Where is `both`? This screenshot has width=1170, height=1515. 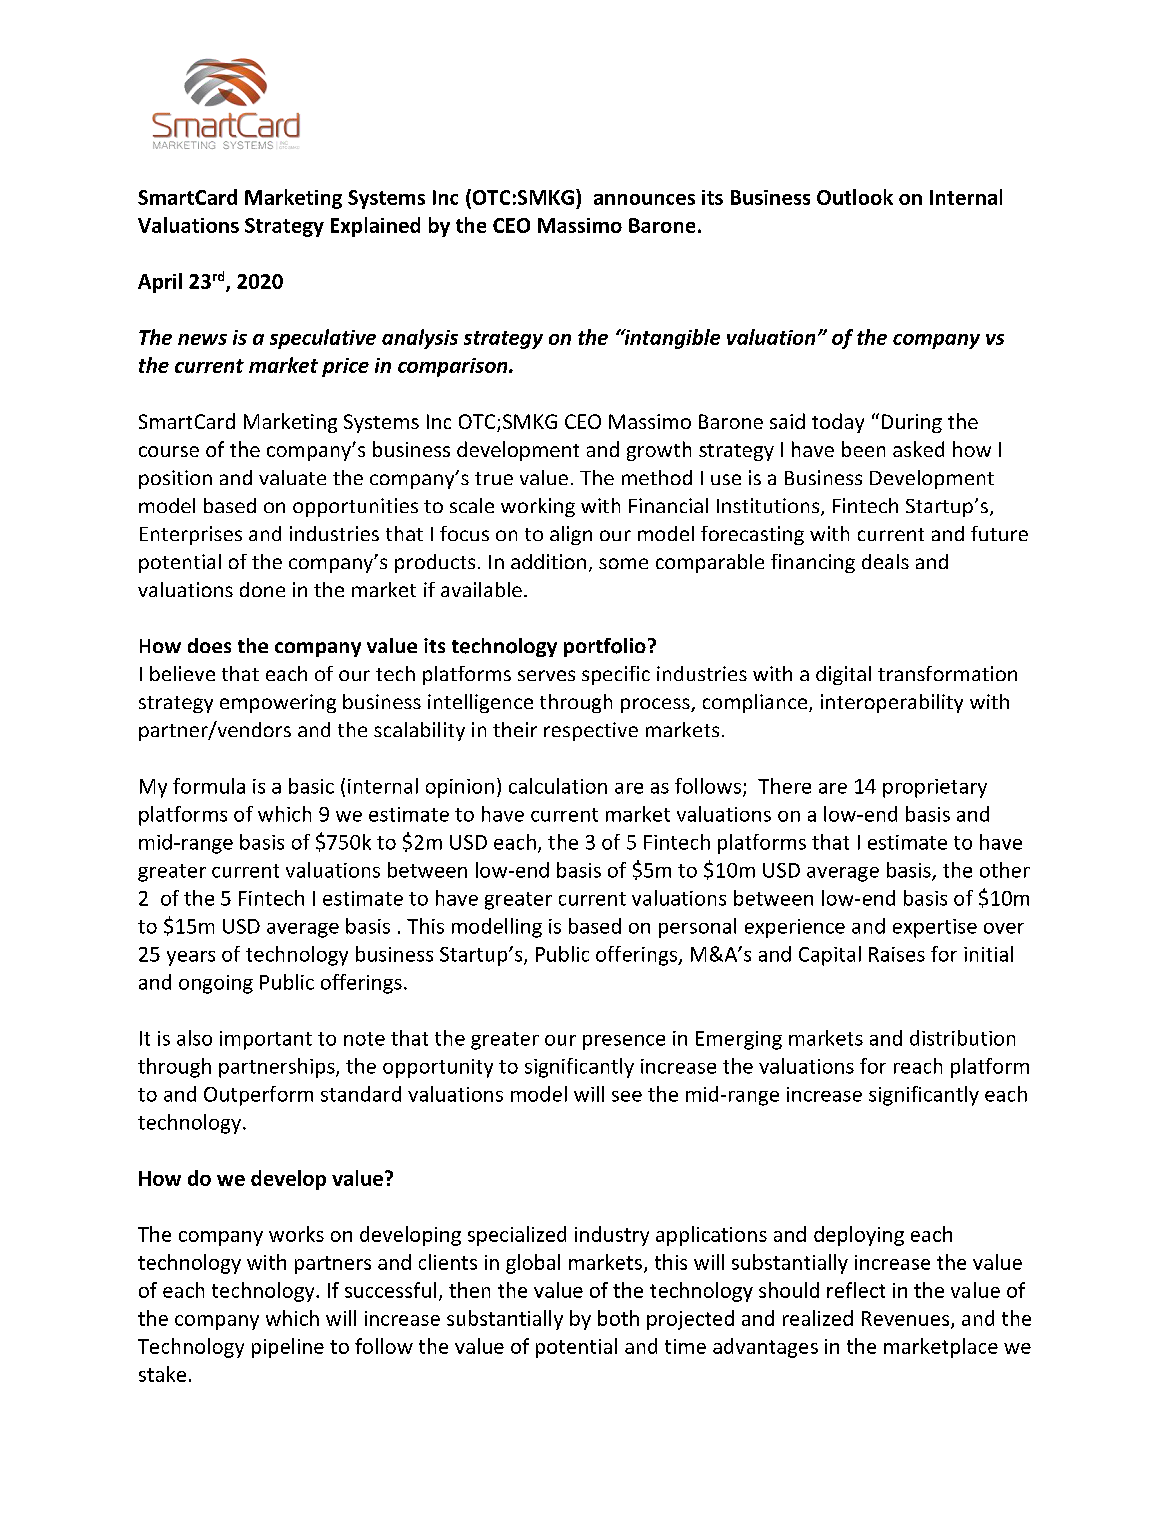
both is located at coordinates (618, 1318).
